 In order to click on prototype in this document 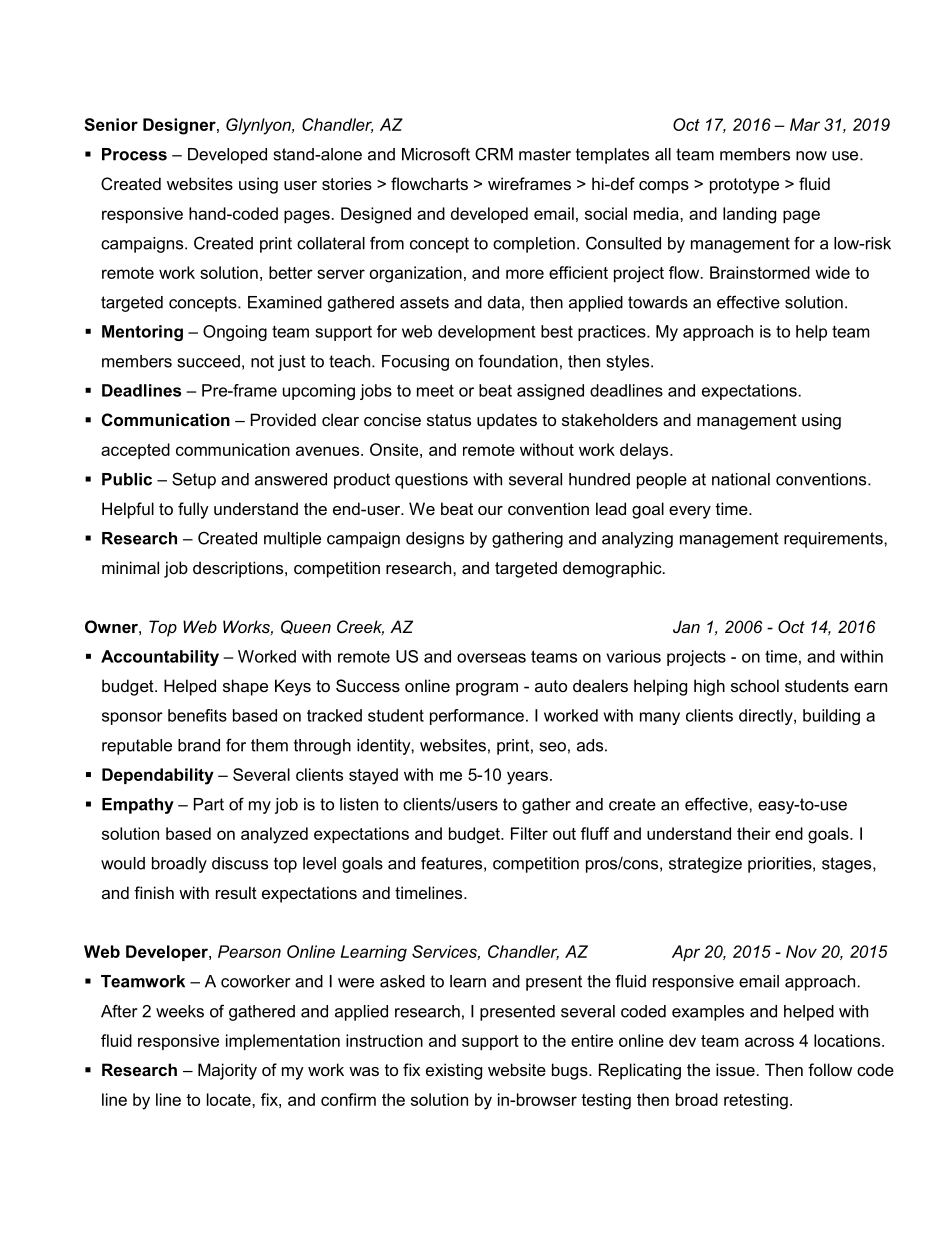, I will do `click(744, 186)`.
